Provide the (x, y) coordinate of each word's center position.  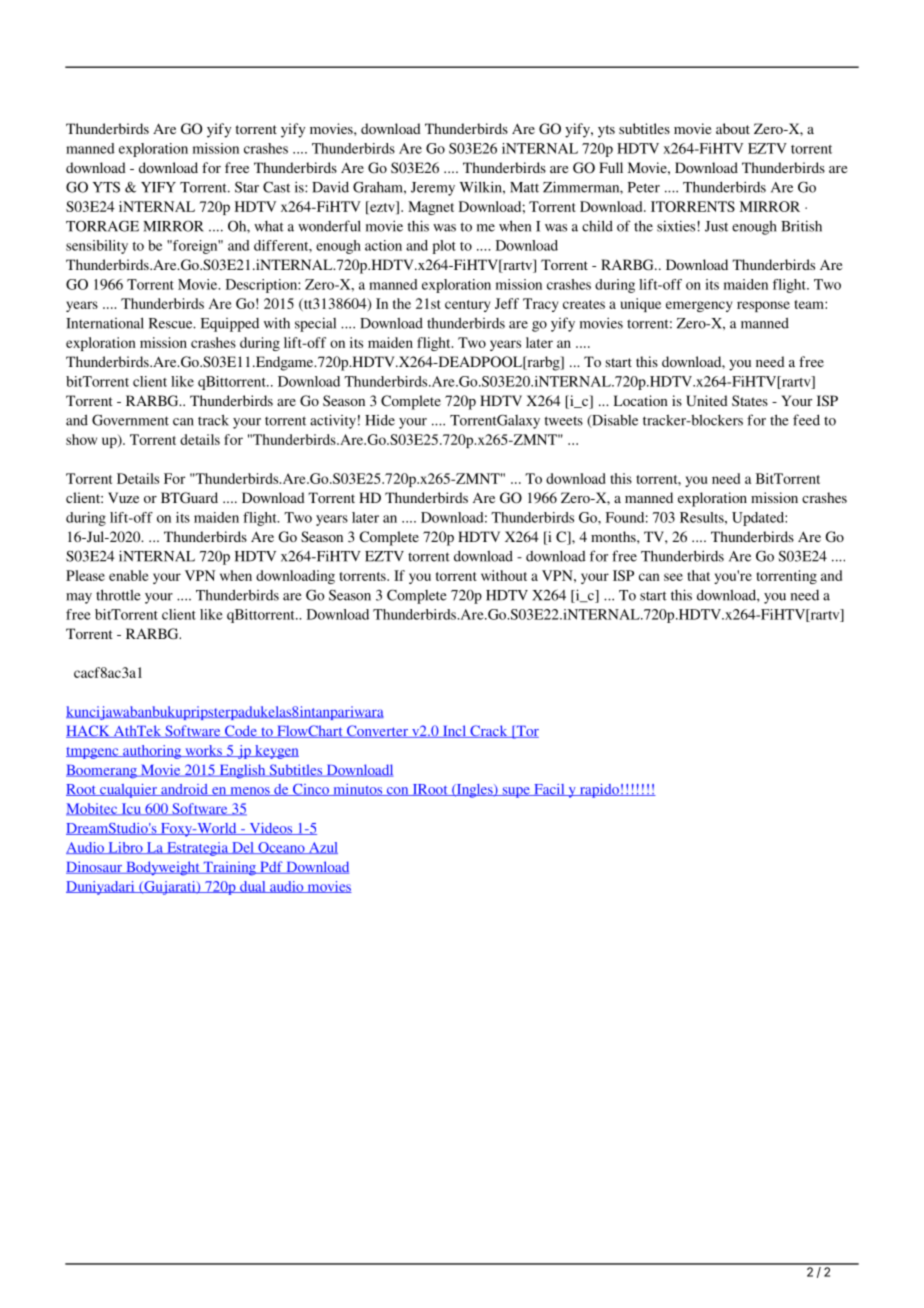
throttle (118, 595)
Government (130, 420)
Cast (276, 187)
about (733, 128)
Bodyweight (163, 868)
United (707, 401)
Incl (454, 731)
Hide (380, 420)
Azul (322, 848)
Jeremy (433, 189)
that (699, 575)
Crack (489, 731)
